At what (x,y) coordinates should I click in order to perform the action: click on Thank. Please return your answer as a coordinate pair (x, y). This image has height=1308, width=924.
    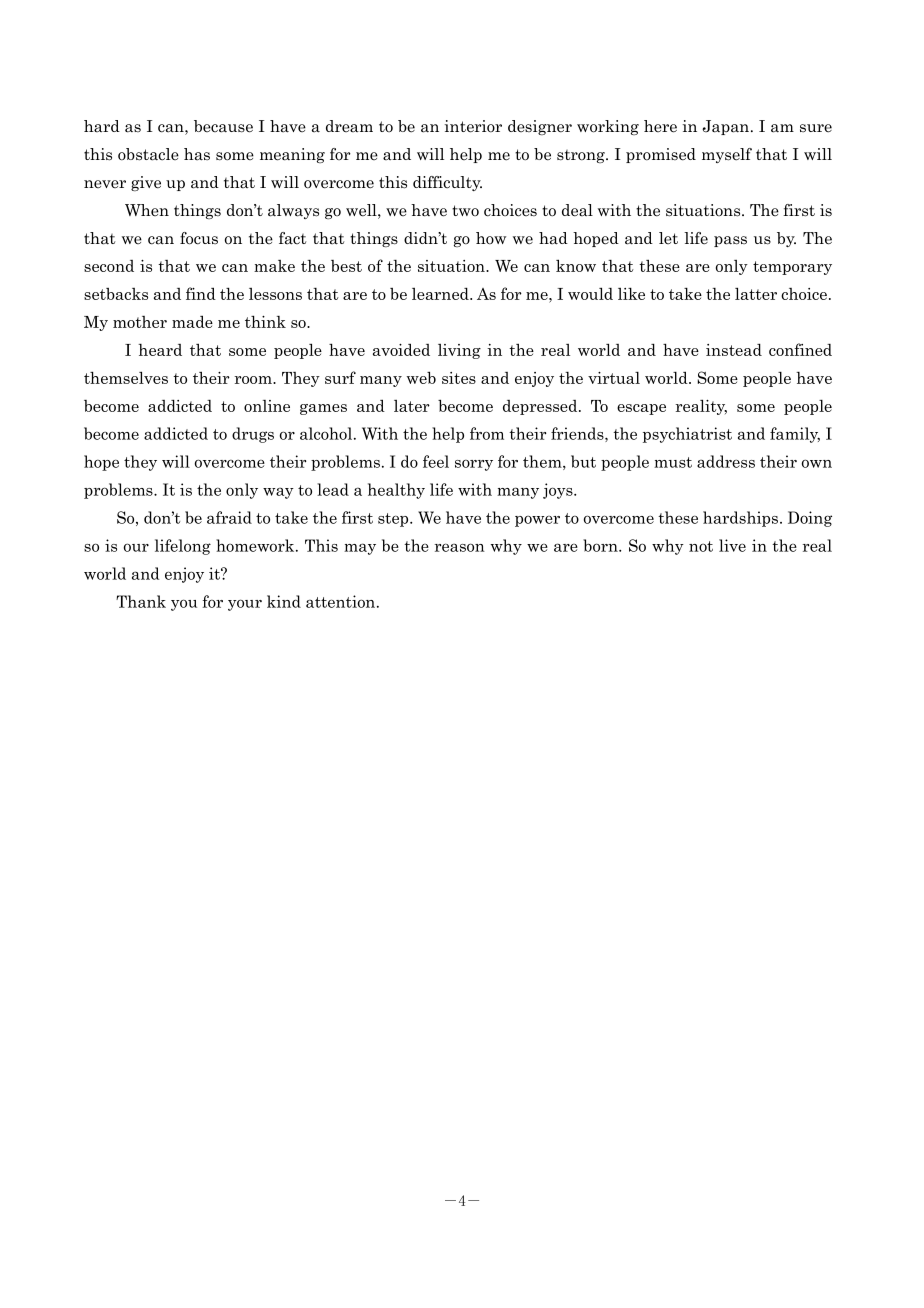
    Looking at the image, I should click on (141, 601).
